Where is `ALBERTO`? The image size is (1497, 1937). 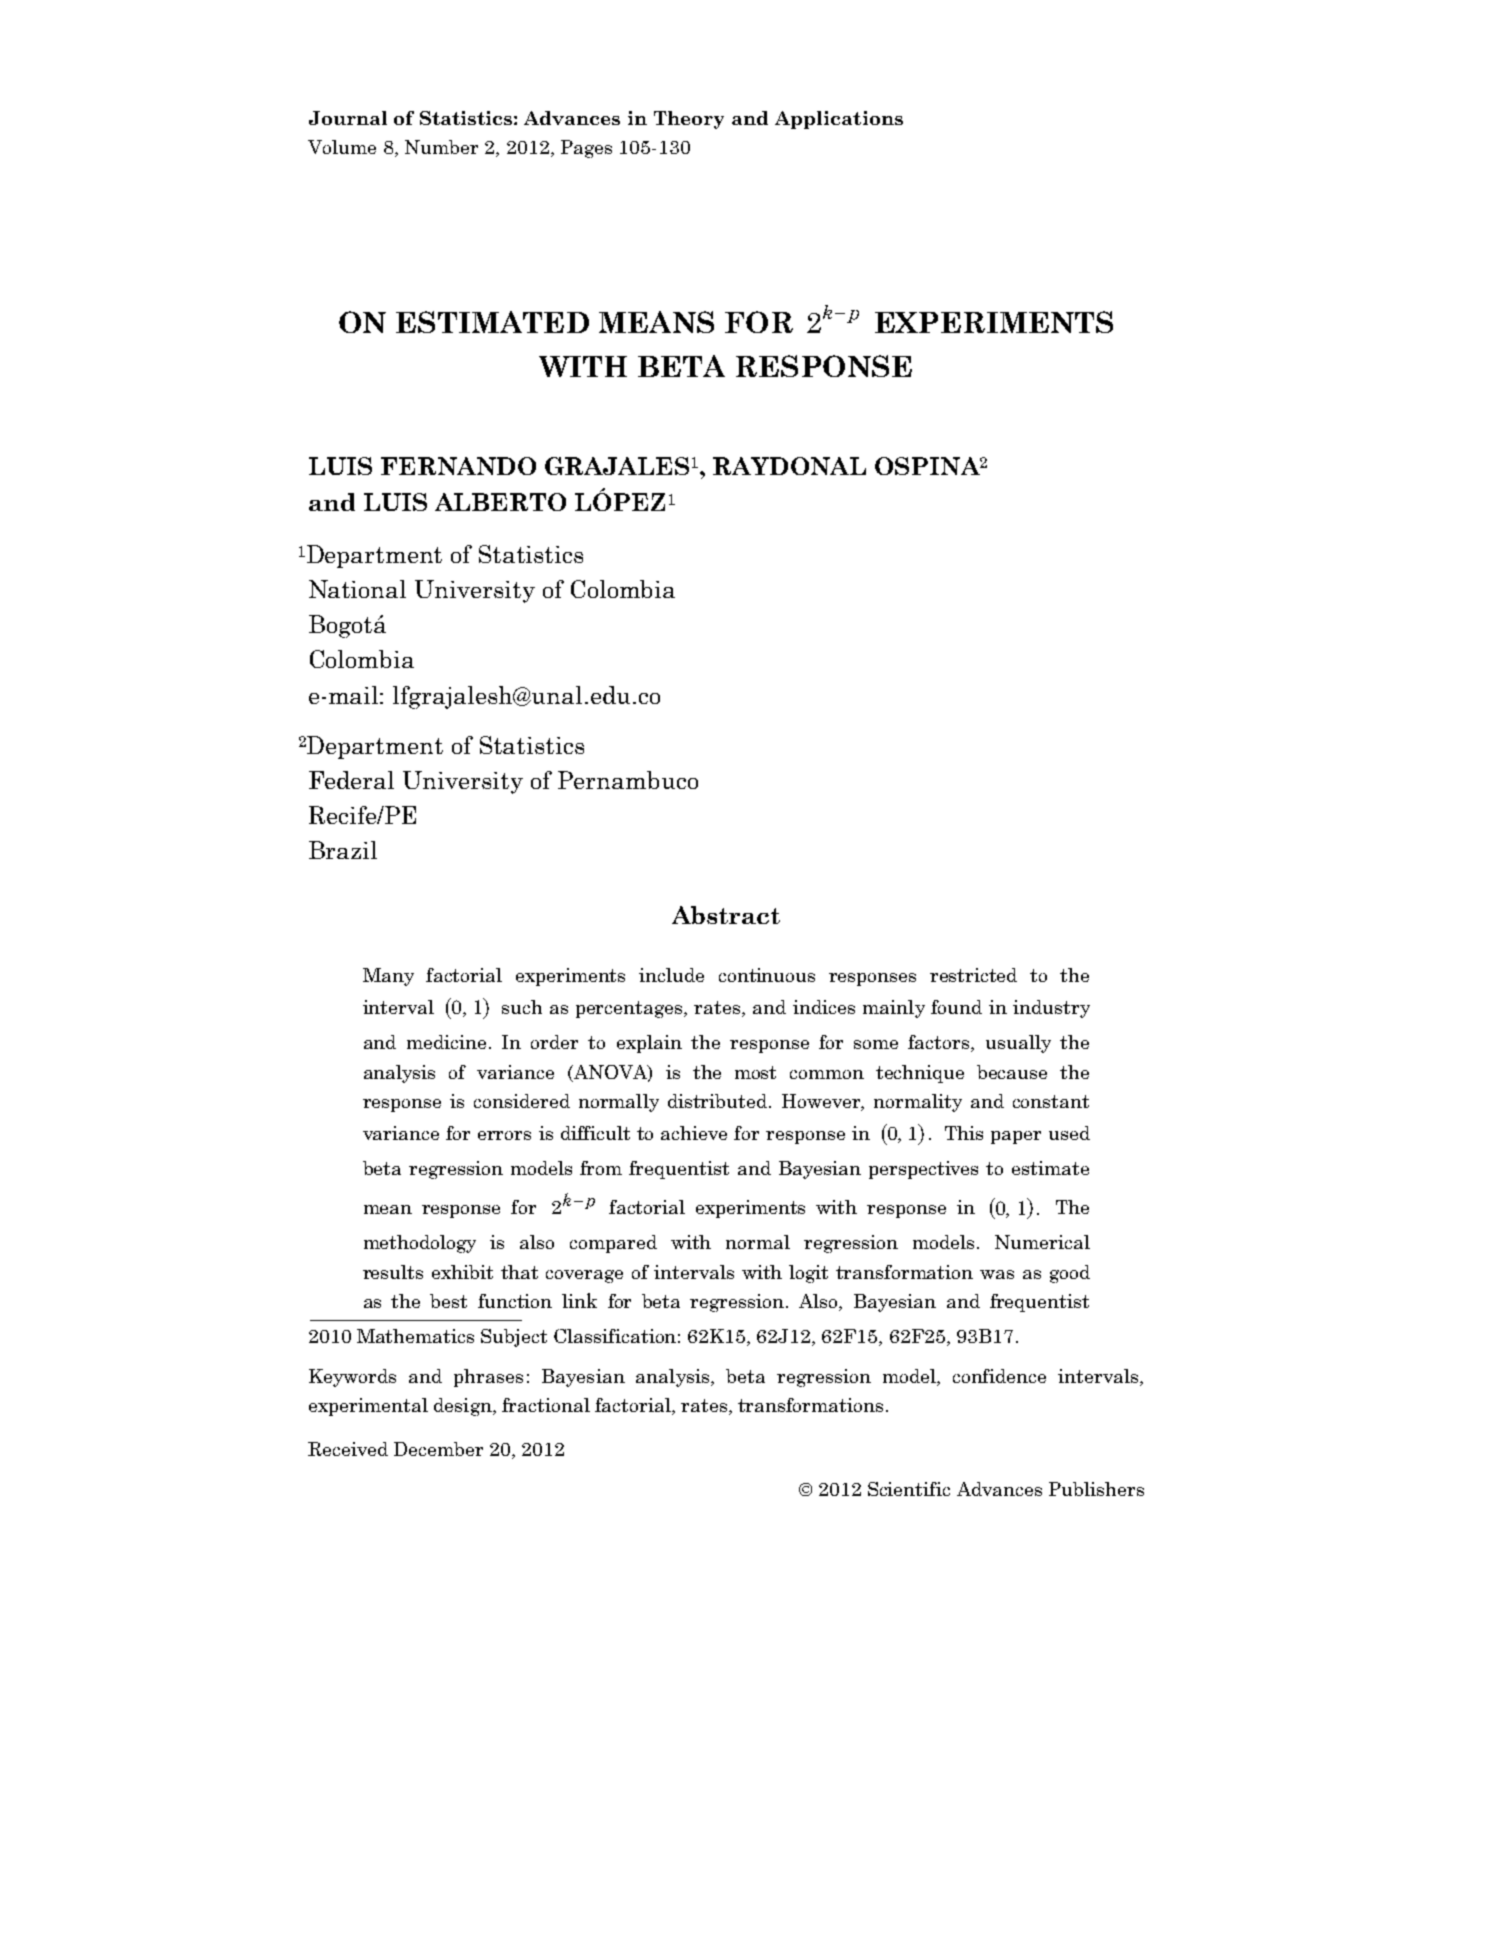 ALBERTO is located at coordinates (500, 502).
